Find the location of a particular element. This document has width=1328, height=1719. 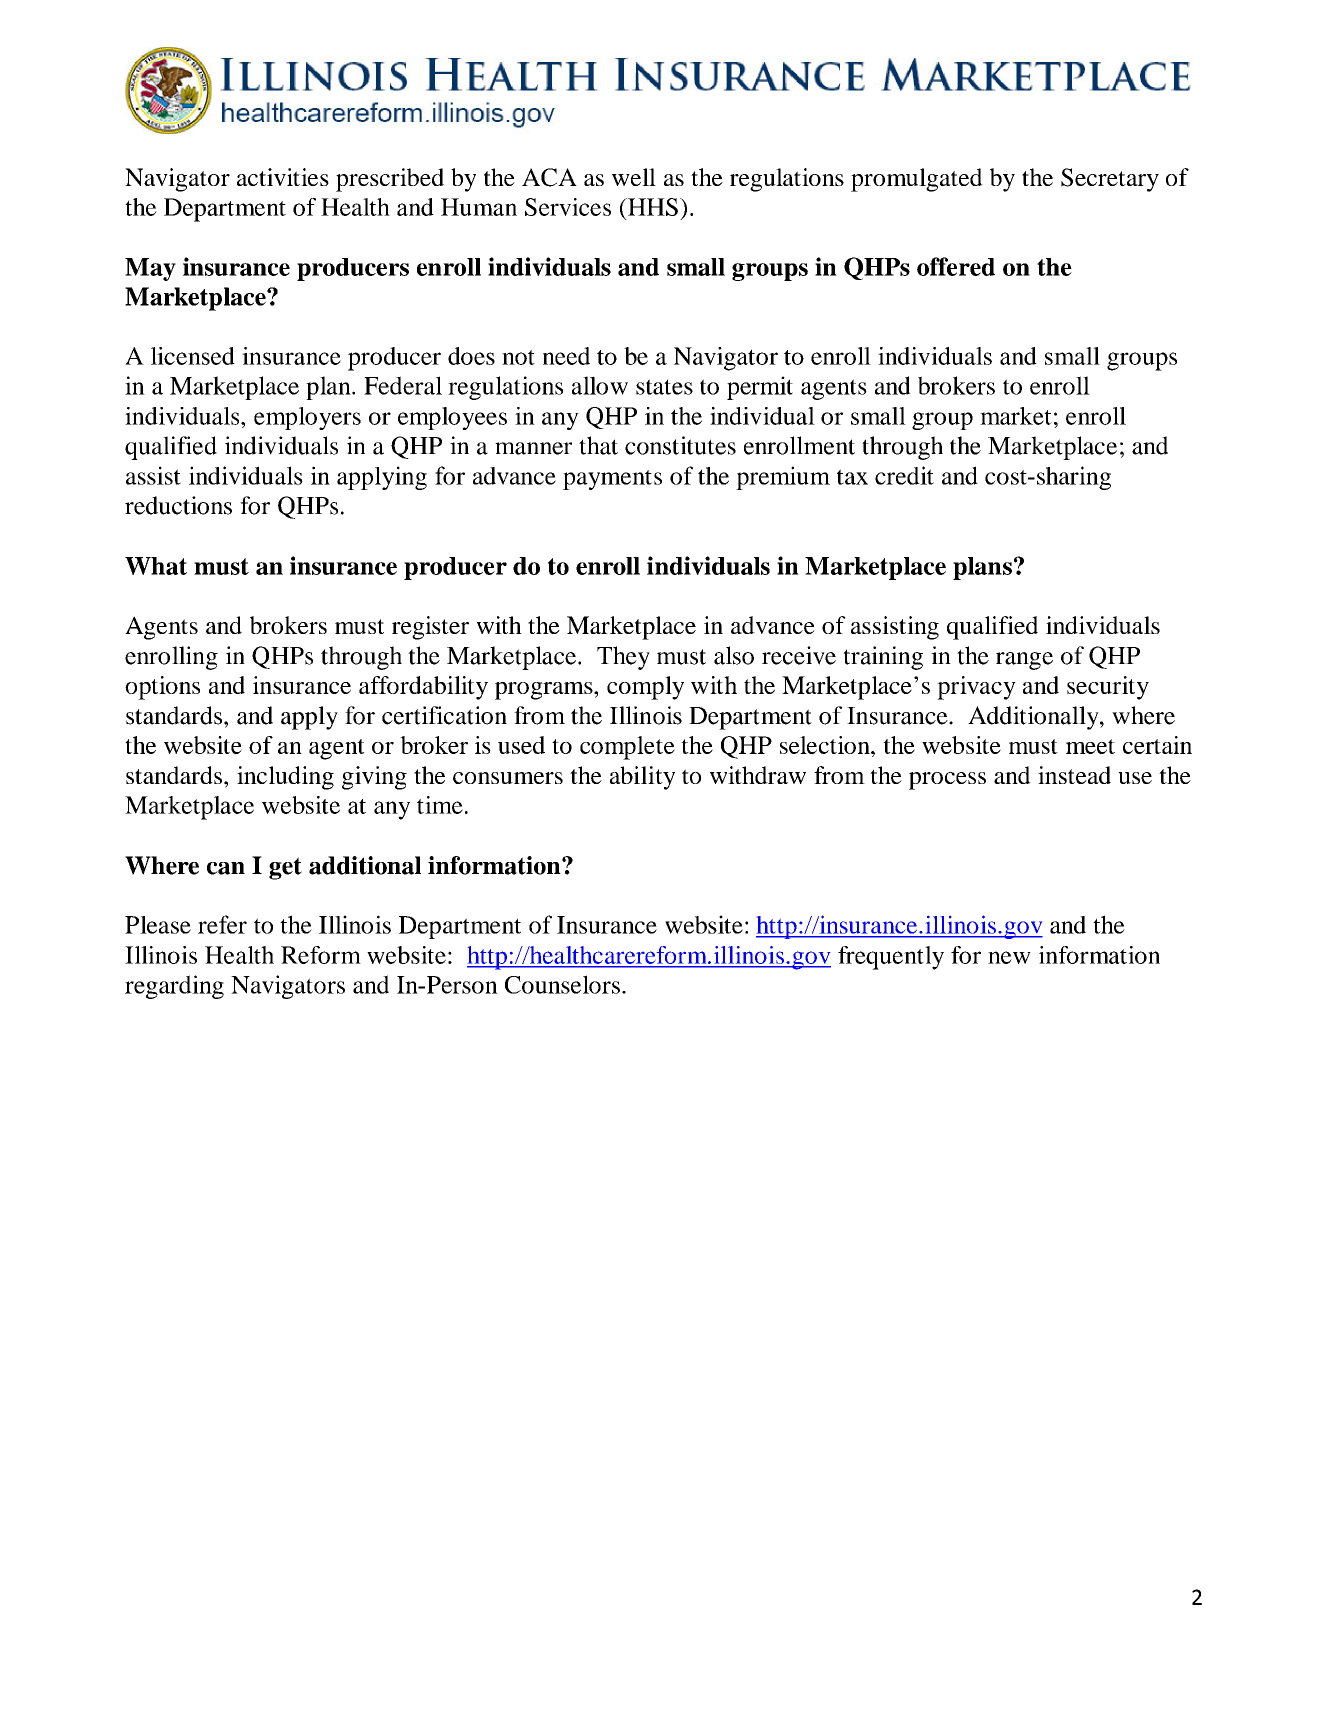

range is located at coordinates (1024, 661).
